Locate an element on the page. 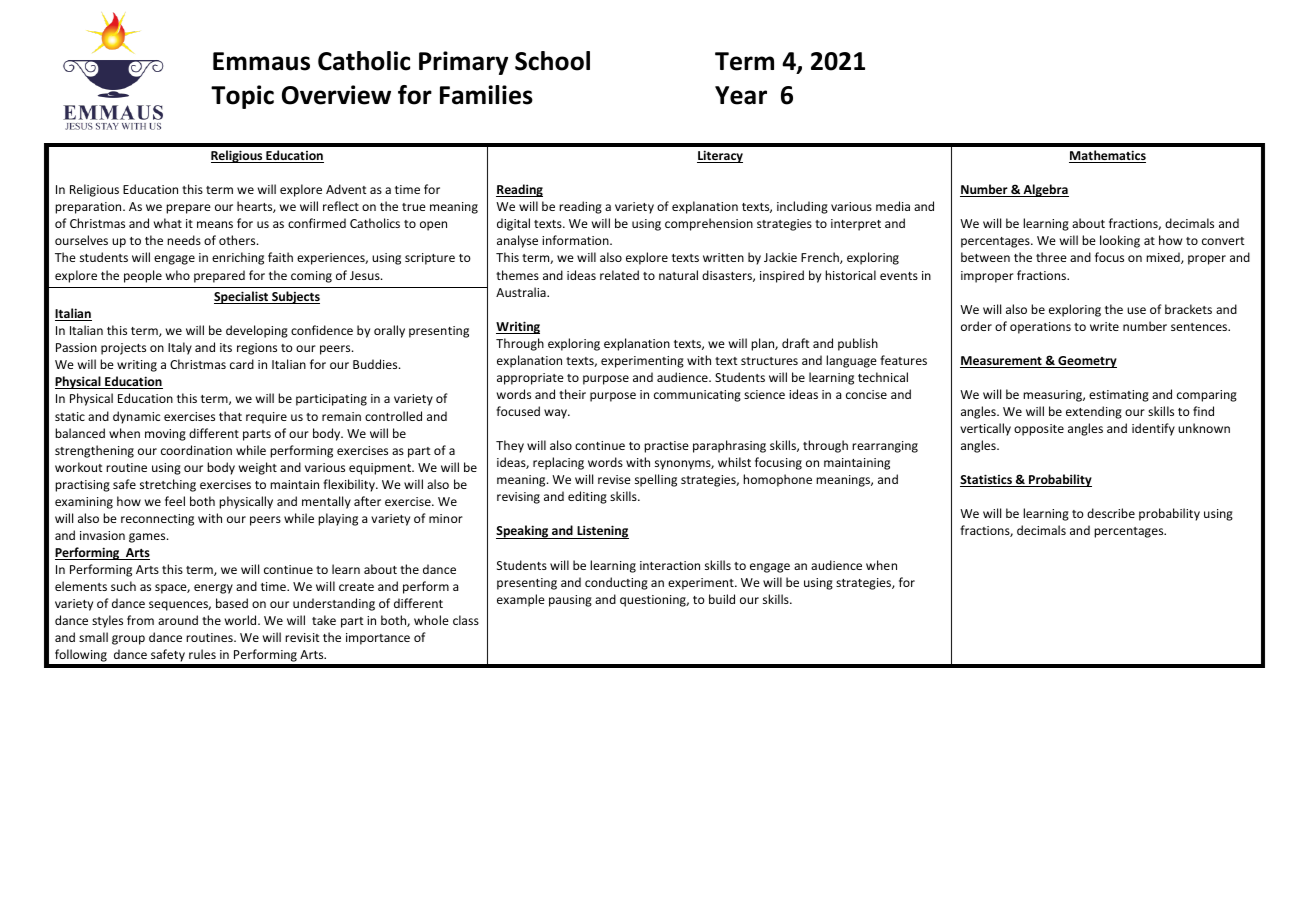 This document has width=1308, height=924. practise is located at coordinates (666, 447).
